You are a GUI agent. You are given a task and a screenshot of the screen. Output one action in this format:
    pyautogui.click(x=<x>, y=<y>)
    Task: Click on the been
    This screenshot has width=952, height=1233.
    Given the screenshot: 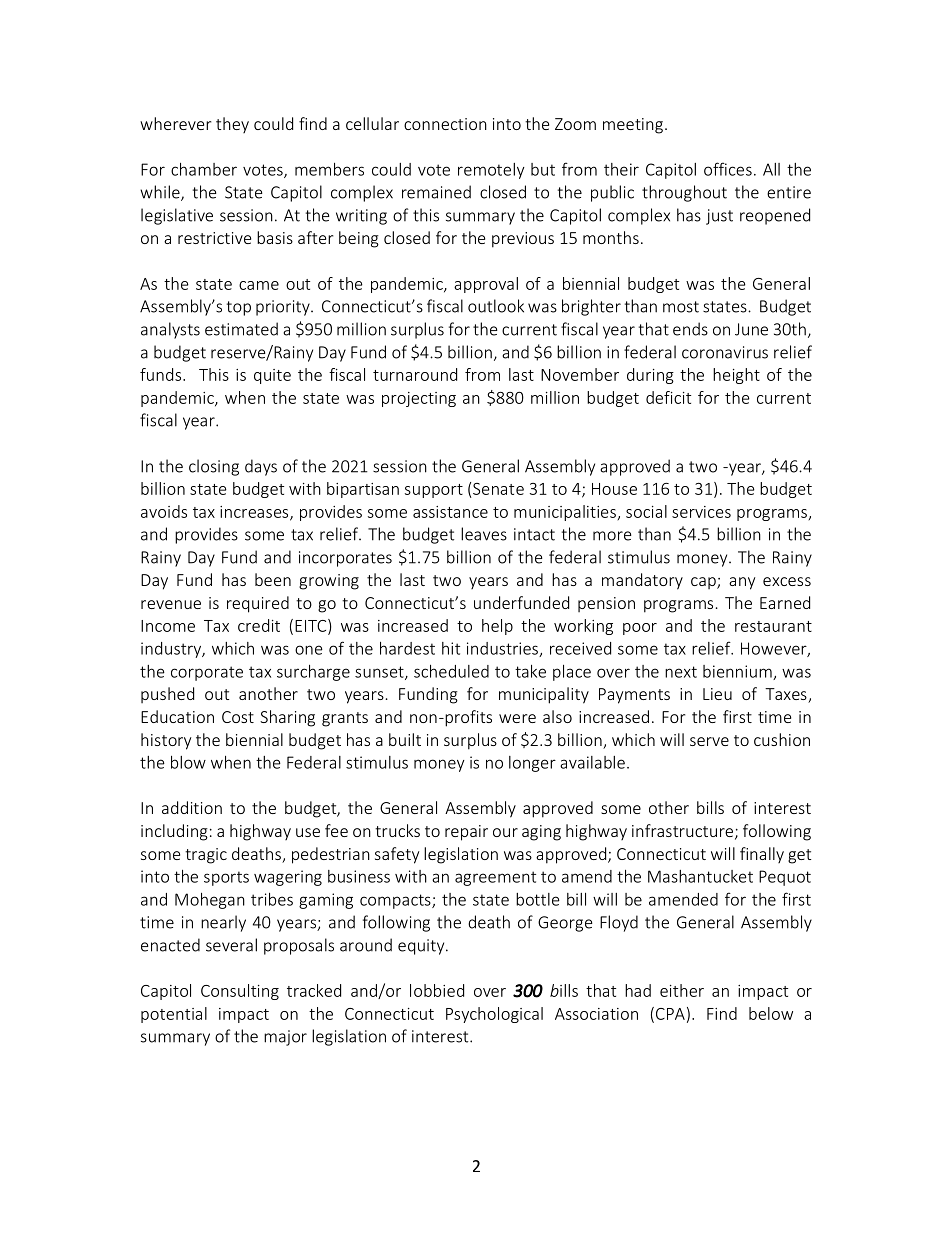 What is the action you would take?
    pyautogui.click(x=273, y=579)
